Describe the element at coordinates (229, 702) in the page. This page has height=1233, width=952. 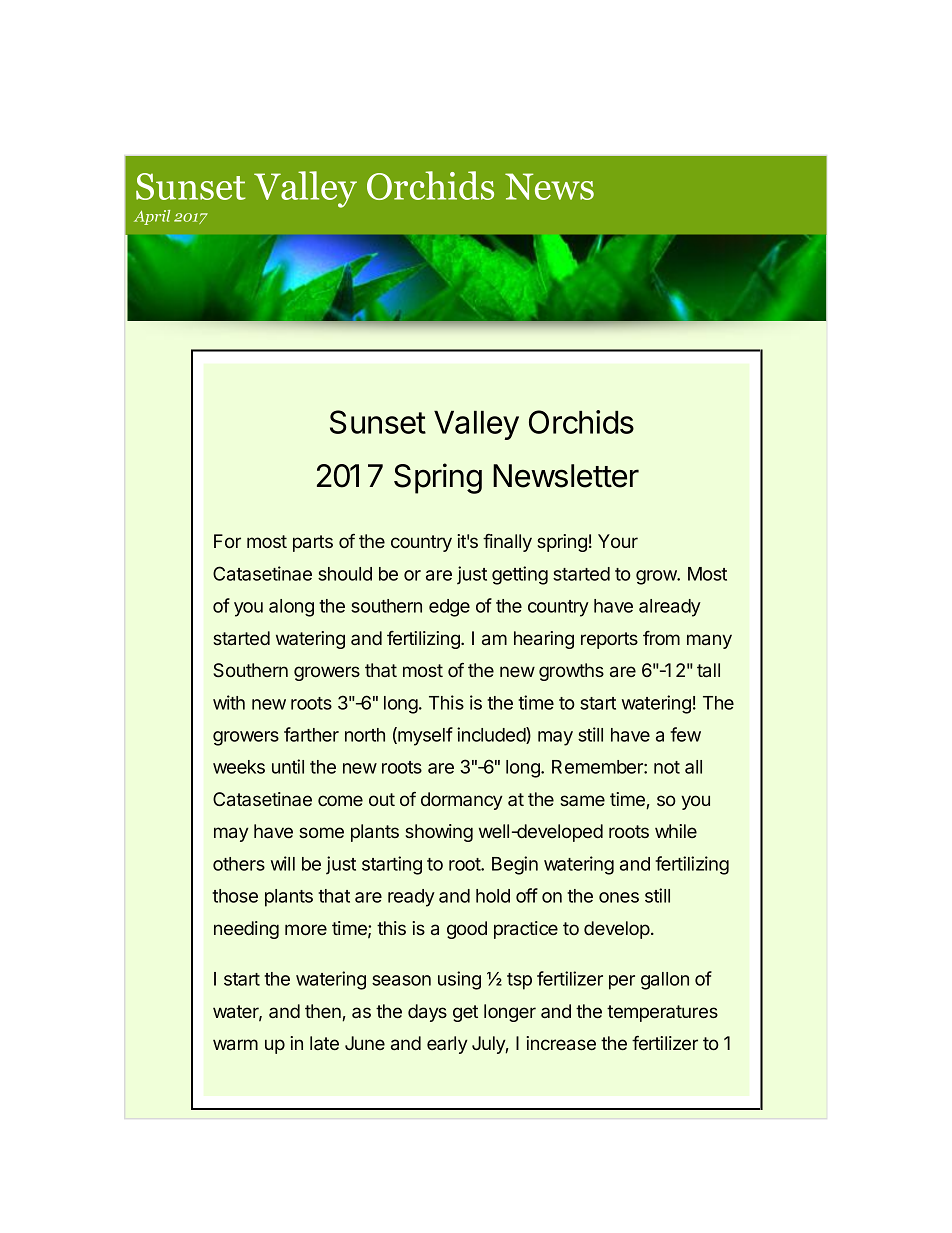
I see `with` at that location.
